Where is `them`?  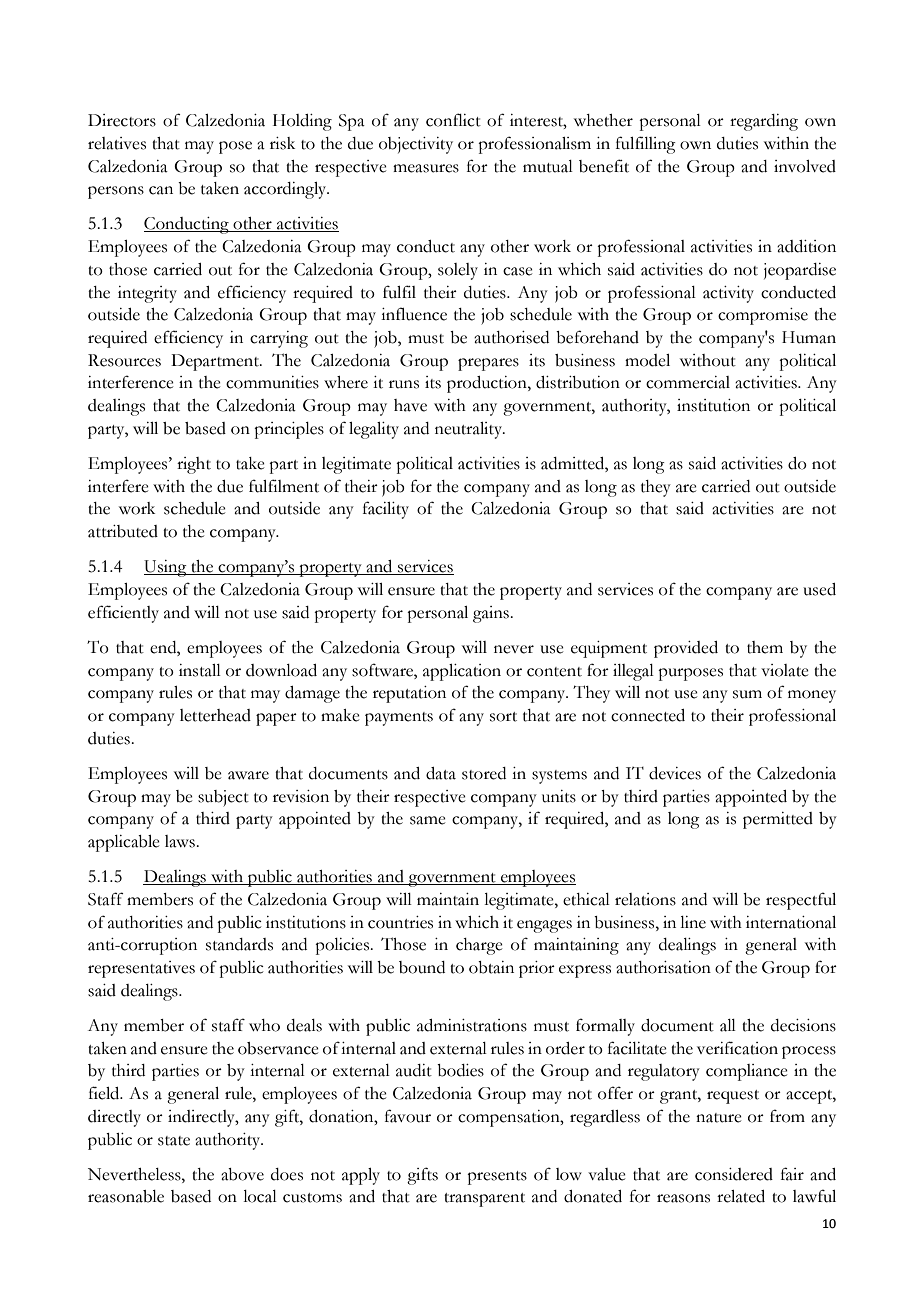 them is located at coordinates (765, 647).
